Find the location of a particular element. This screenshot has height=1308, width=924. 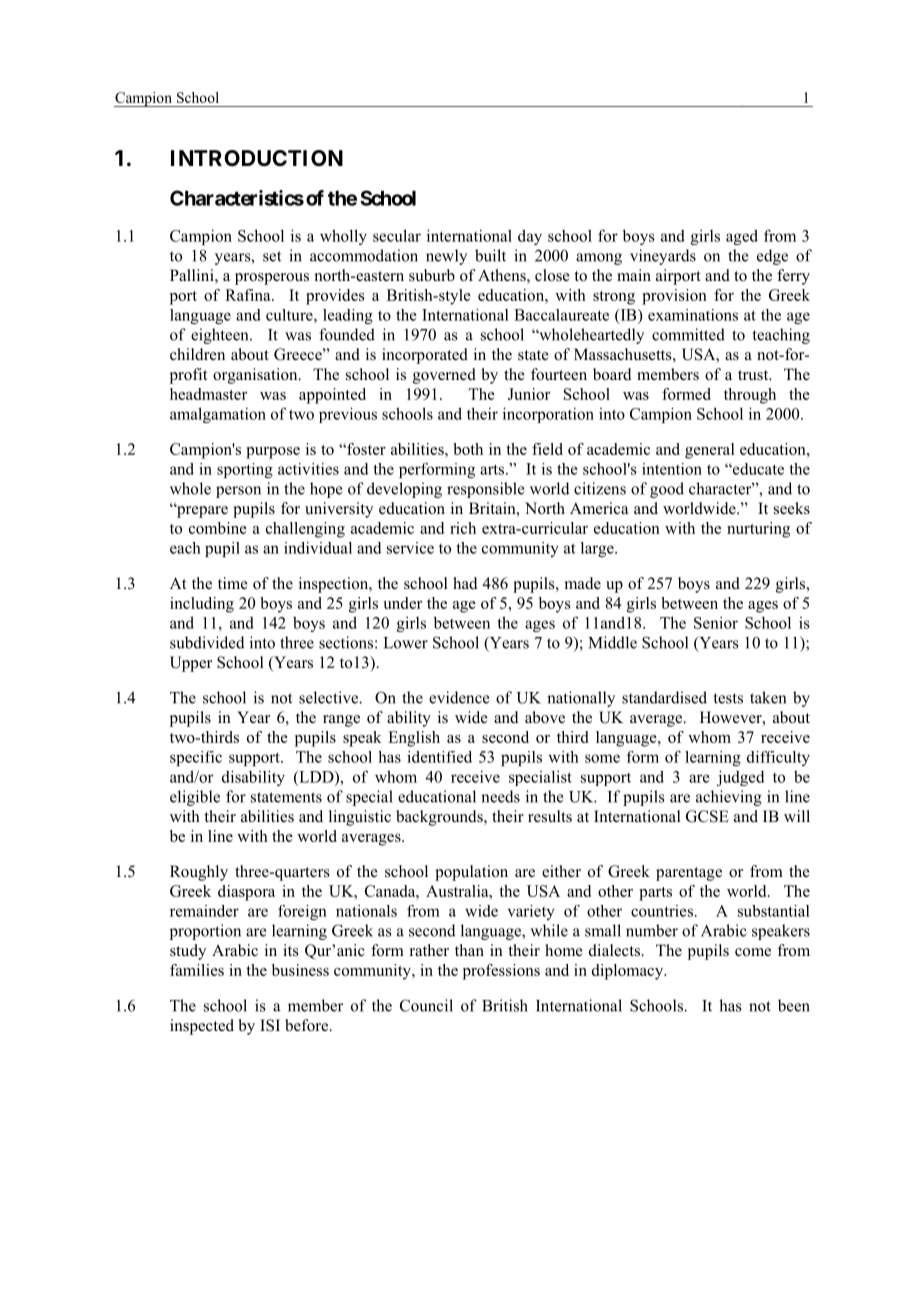

INTRODUCTION is located at coordinates (257, 158).
